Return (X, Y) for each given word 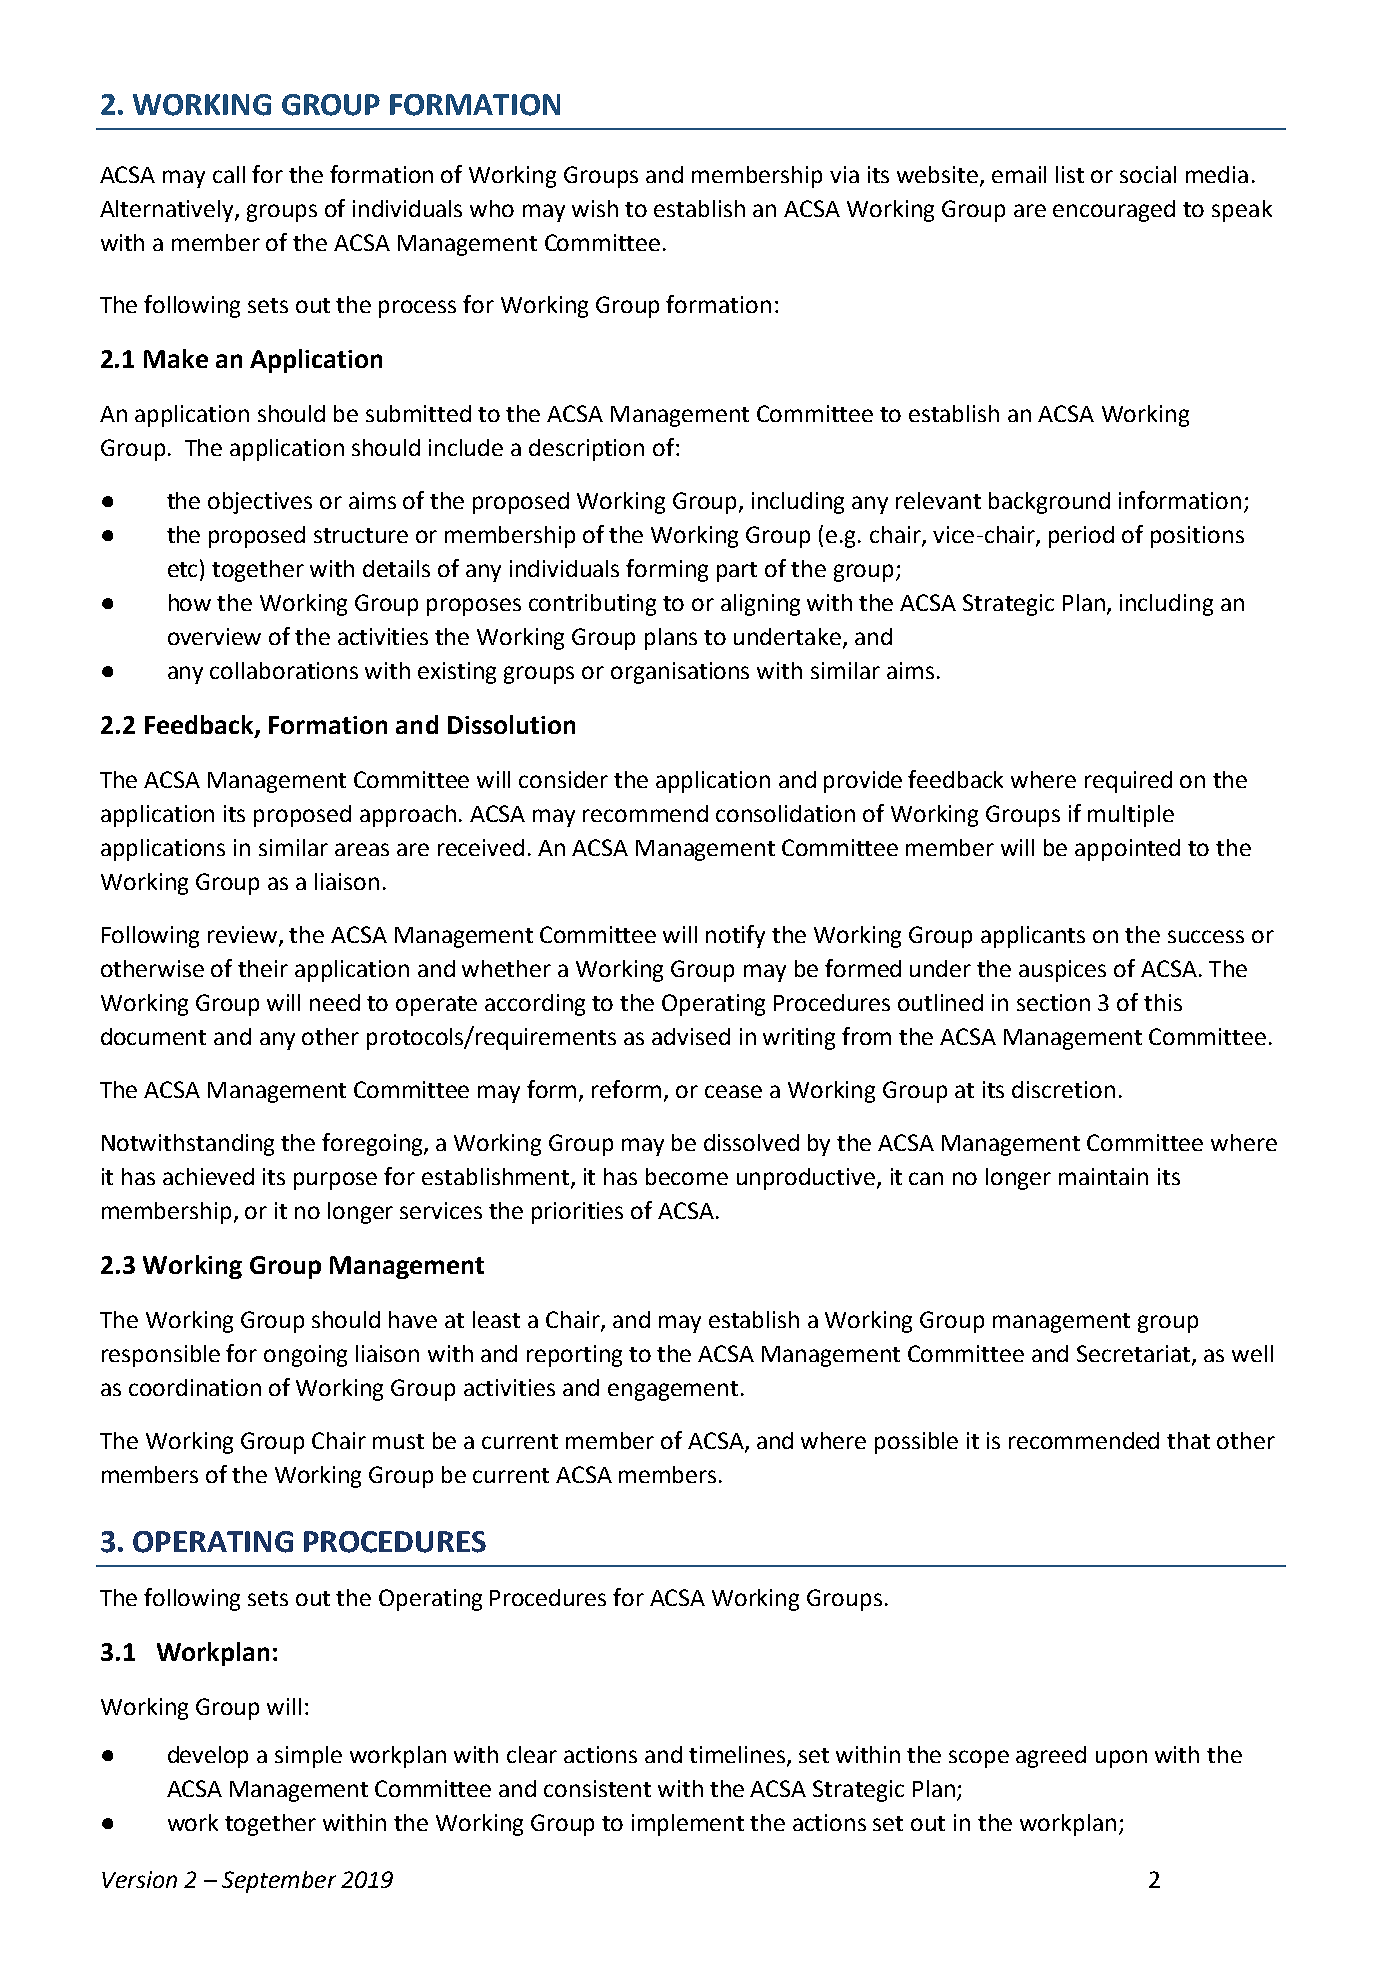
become (687, 1176)
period (1081, 537)
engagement (673, 1391)
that (1188, 1440)
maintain (1103, 1176)
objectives (260, 503)
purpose (335, 1181)
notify (735, 936)
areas (362, 849)
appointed (1127, 850)
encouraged (1114, 211)
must (398, 1441)
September (279, 1882)
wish (595, 208)
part (737, 572)
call (229, 174)
